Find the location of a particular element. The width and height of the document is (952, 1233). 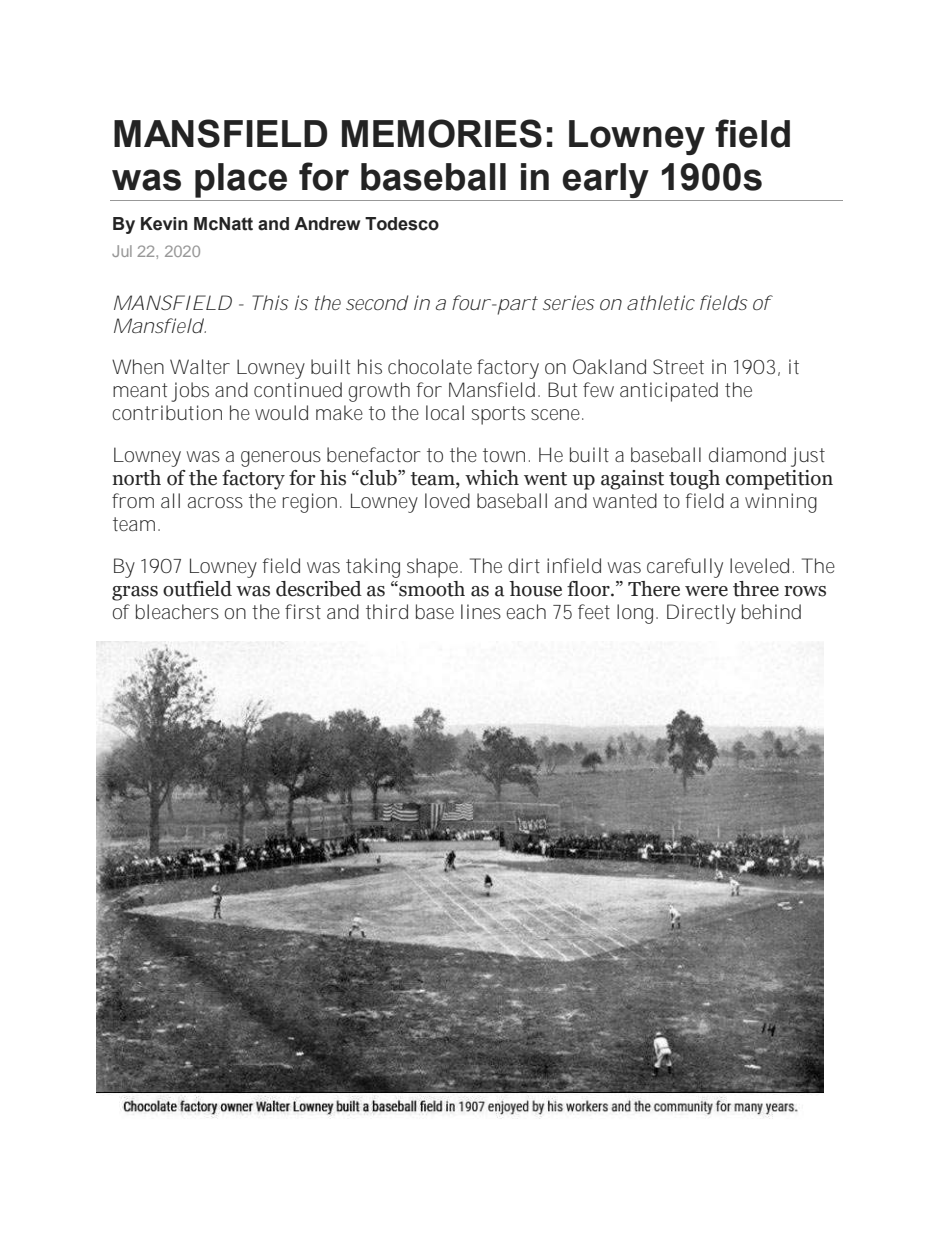

generous is located at coordinates (281, 459).
